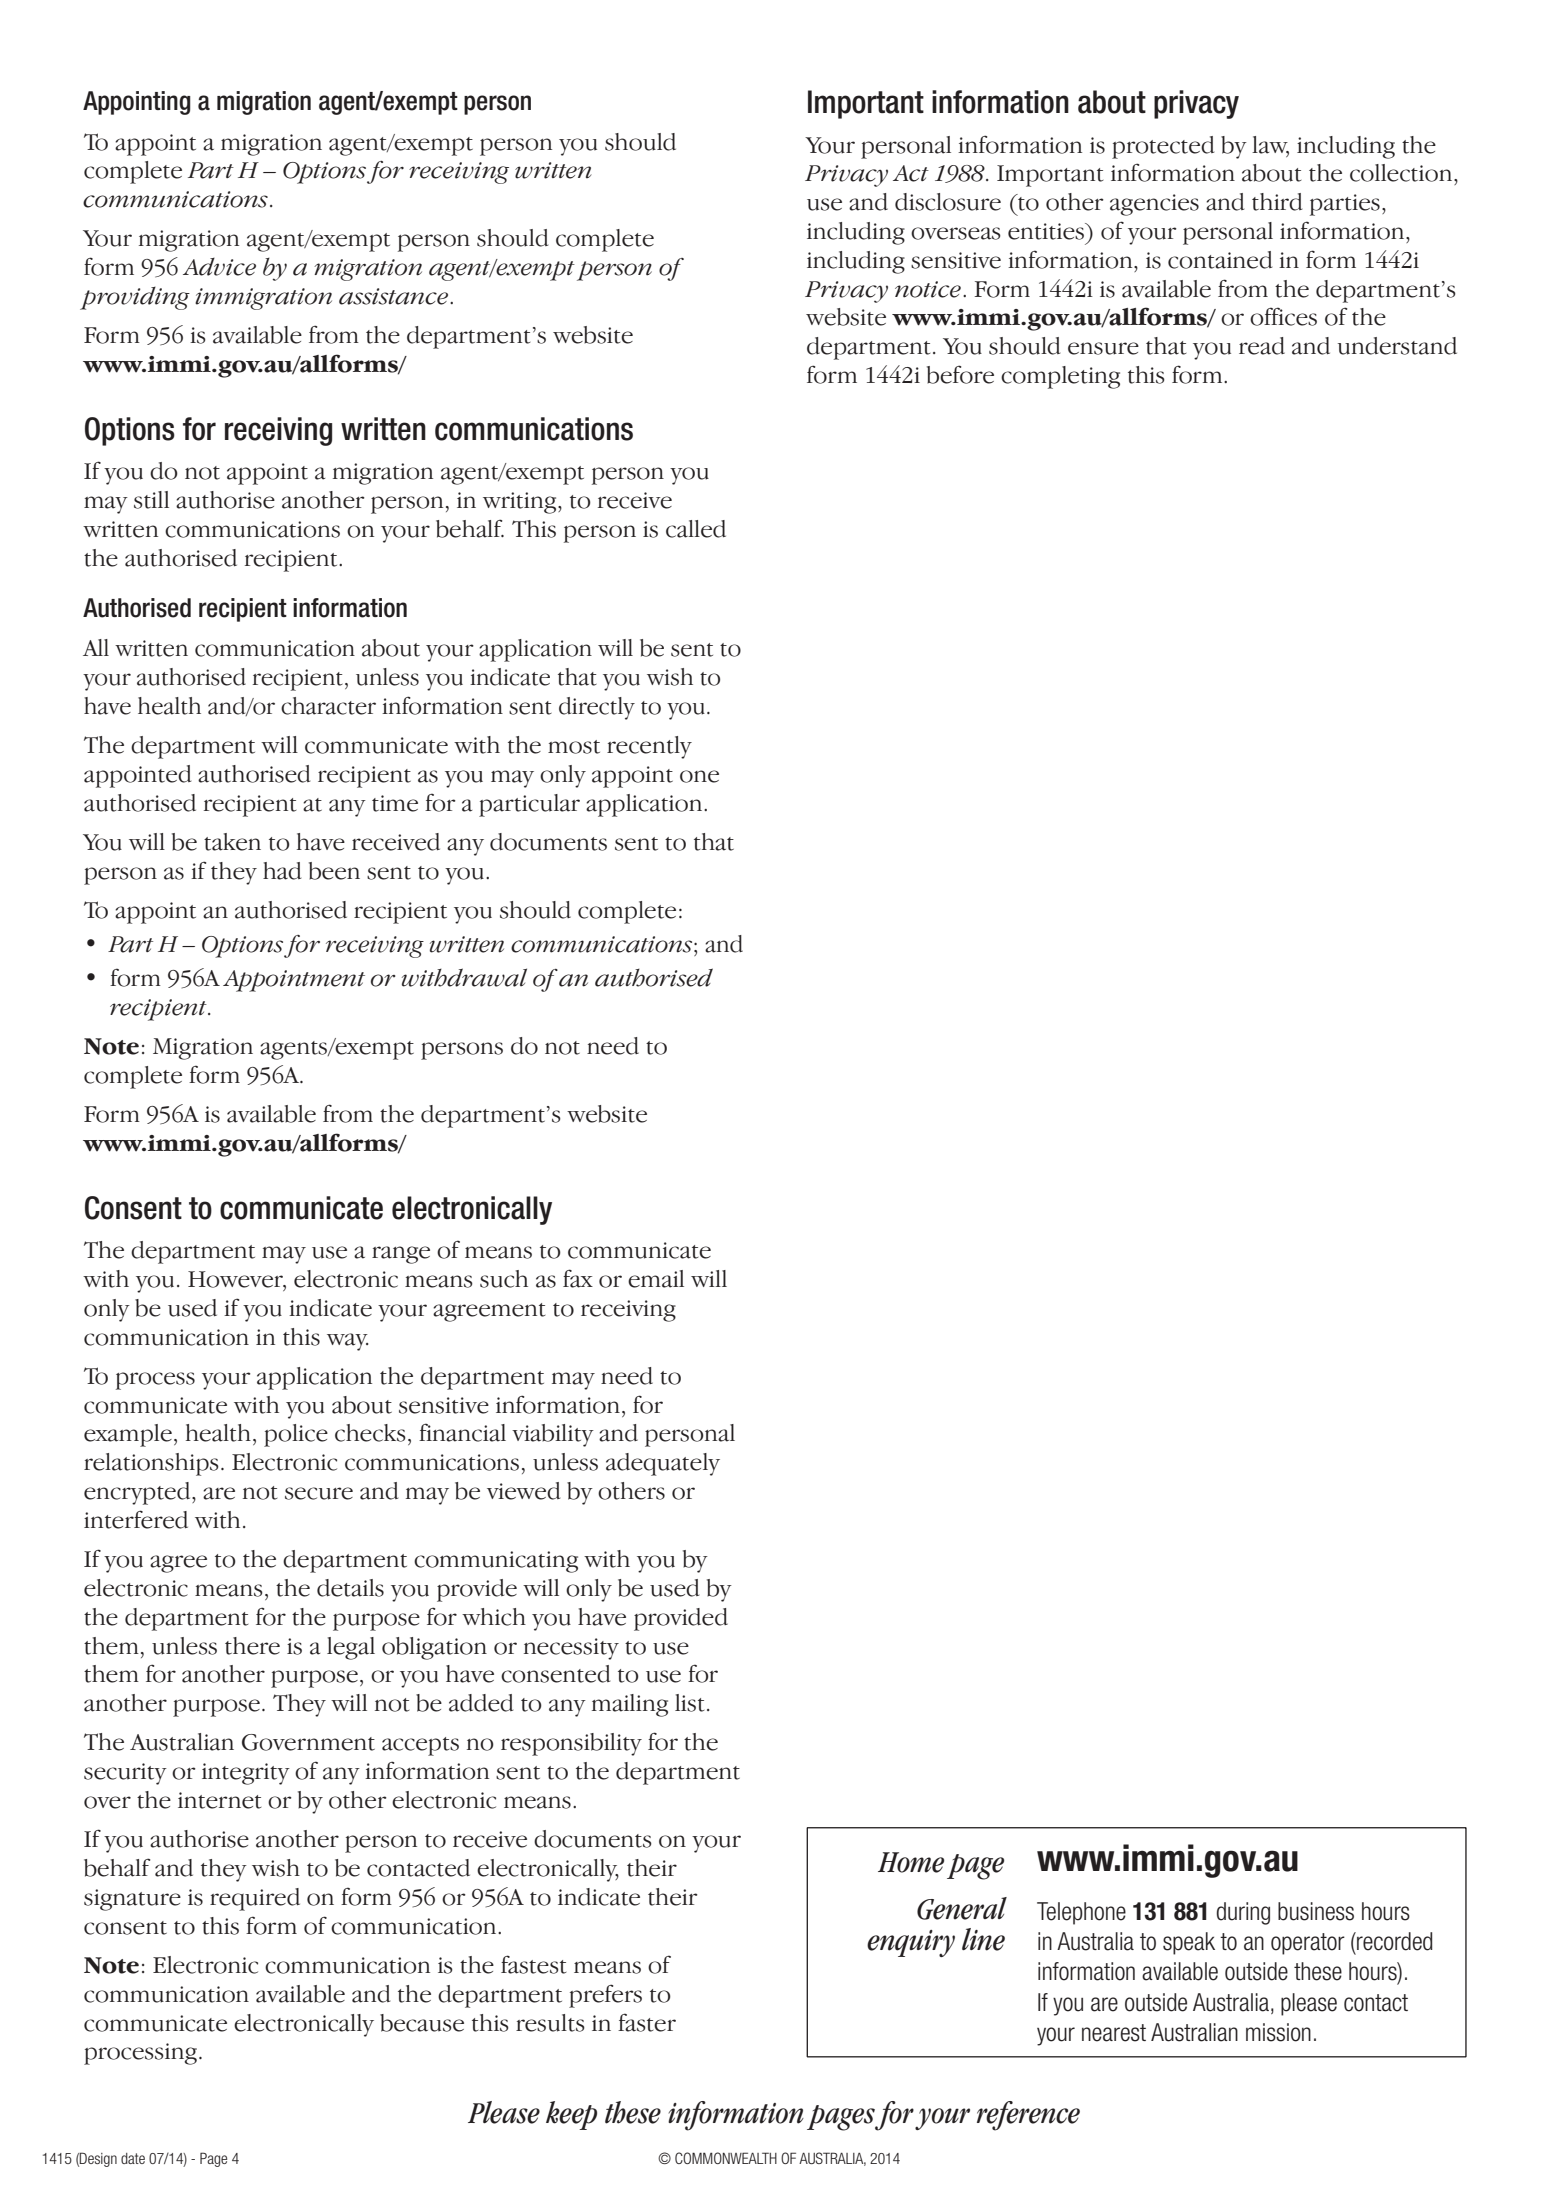  Describe the element at coordinates (1060, 377) in the image. I see `completing` at that location.
